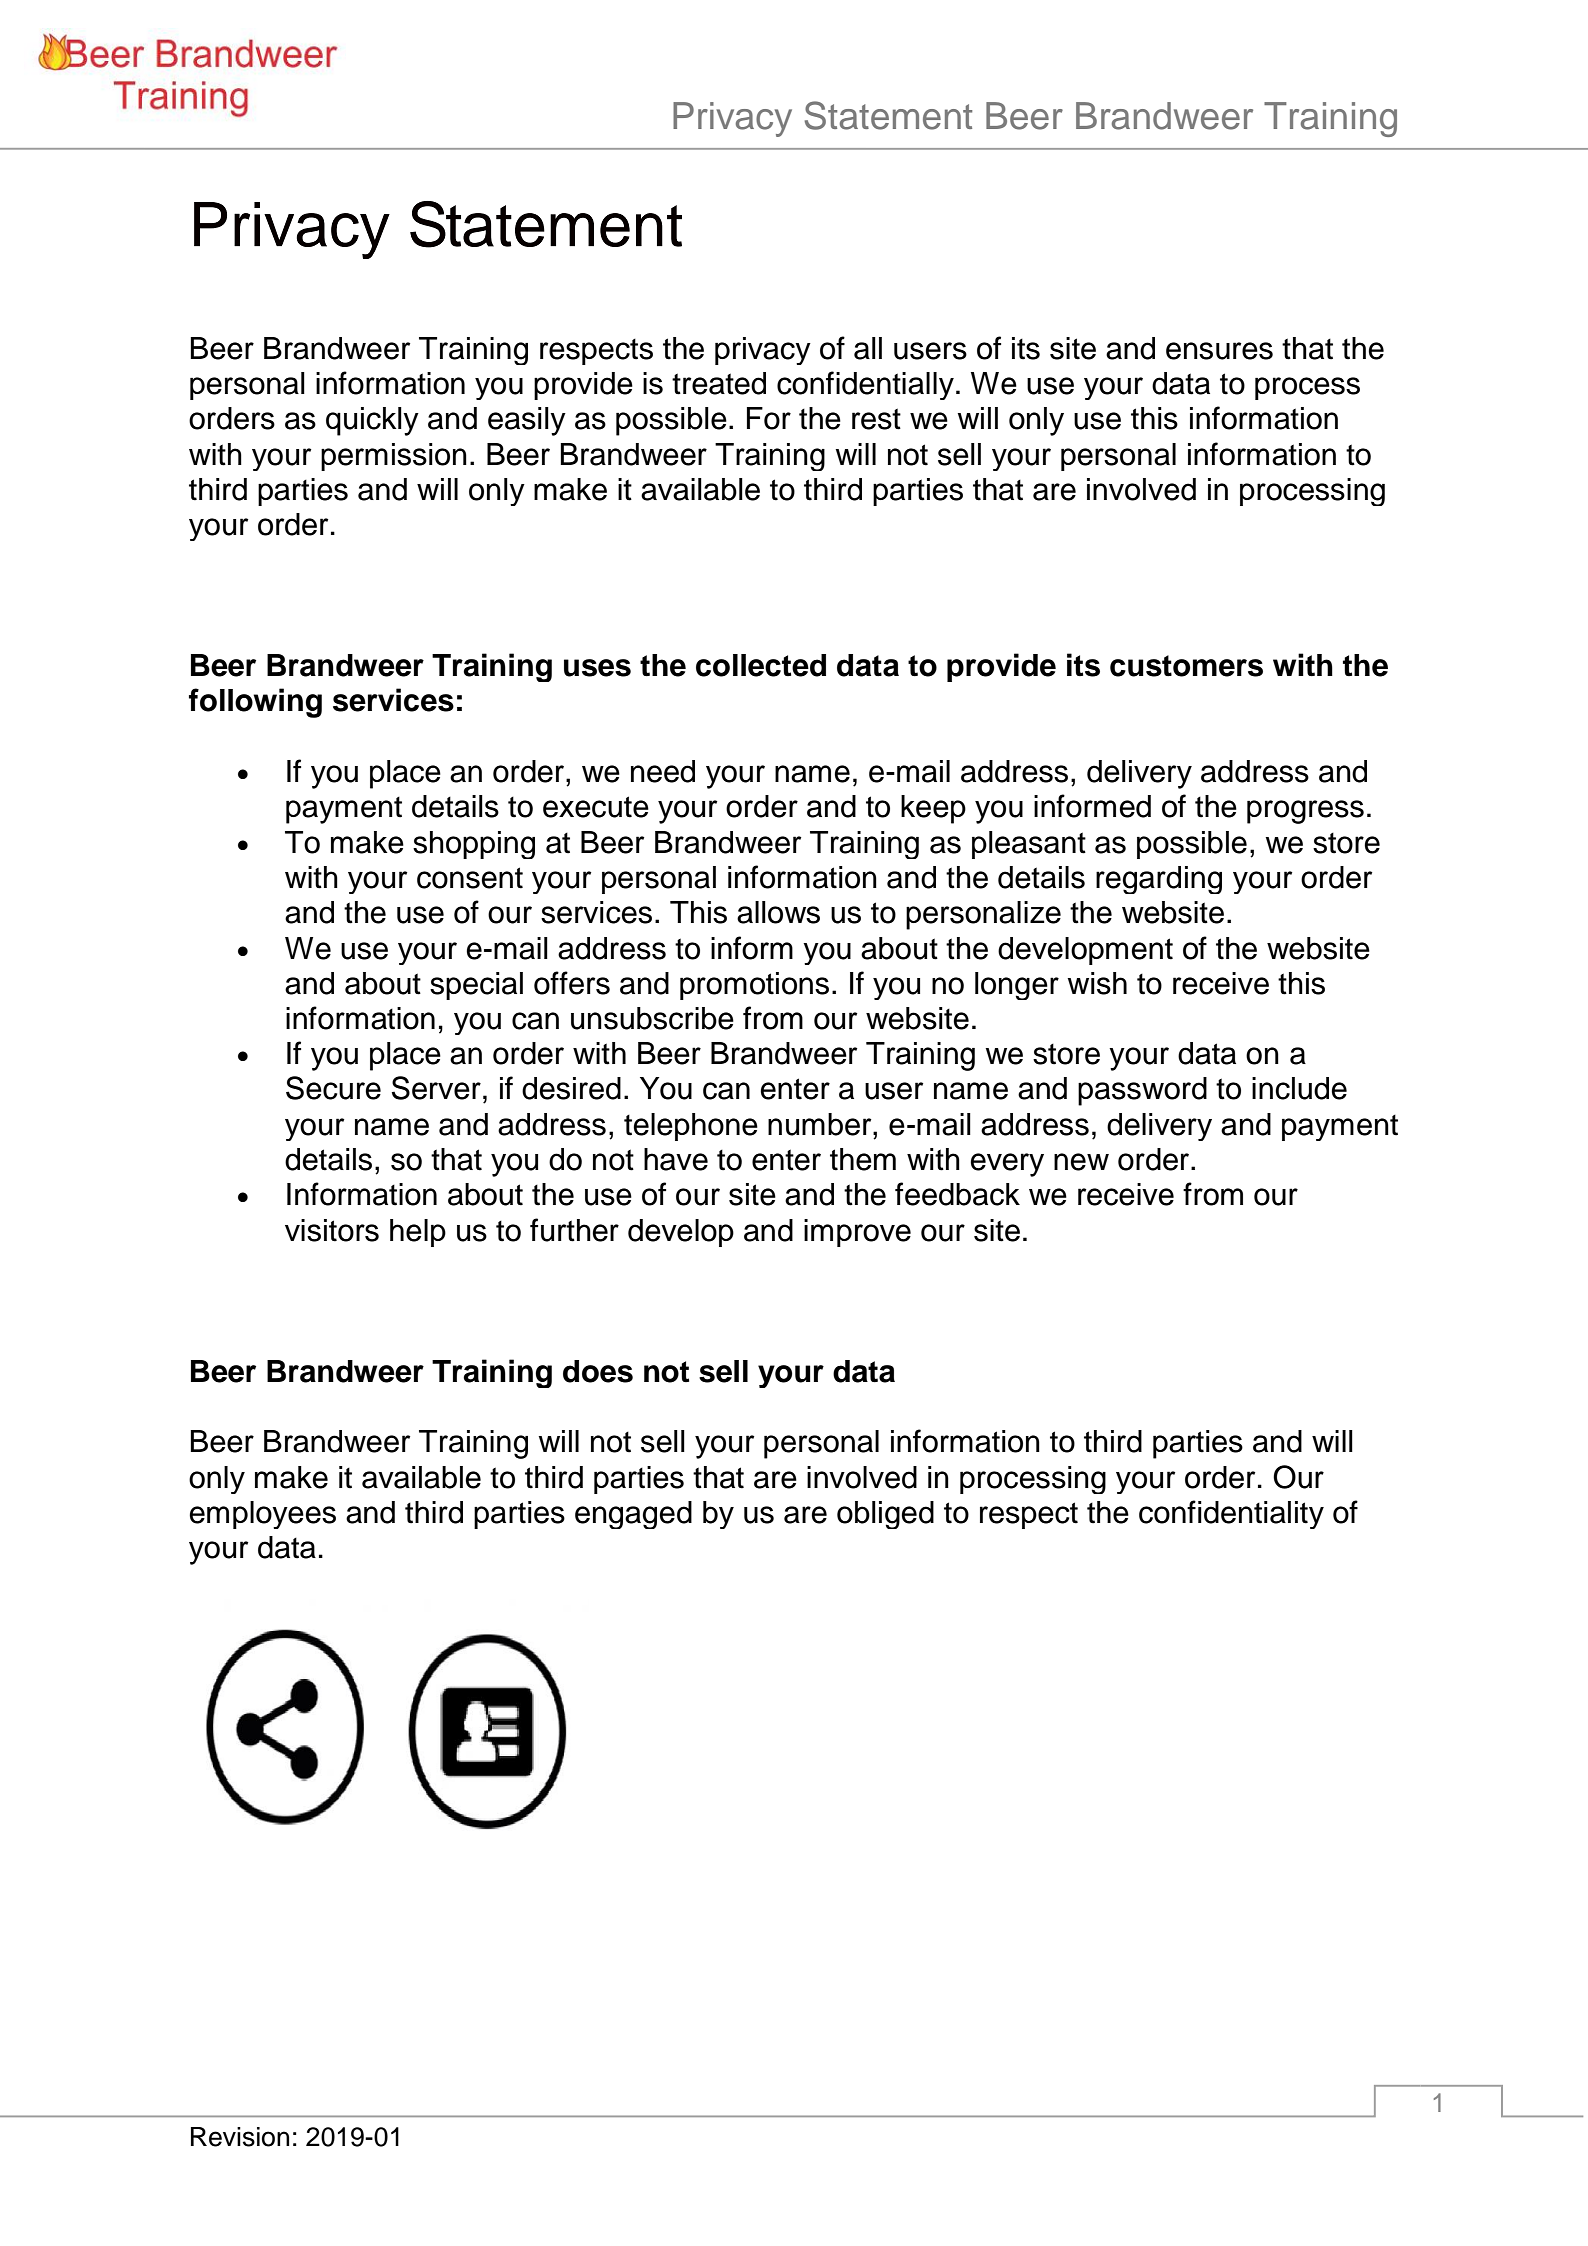 This screenshot has width=1588, height=2246. What do you see at coordinates (474, 845) in the screenshot?
I see `shopping` at bounding box center [474, 845].
